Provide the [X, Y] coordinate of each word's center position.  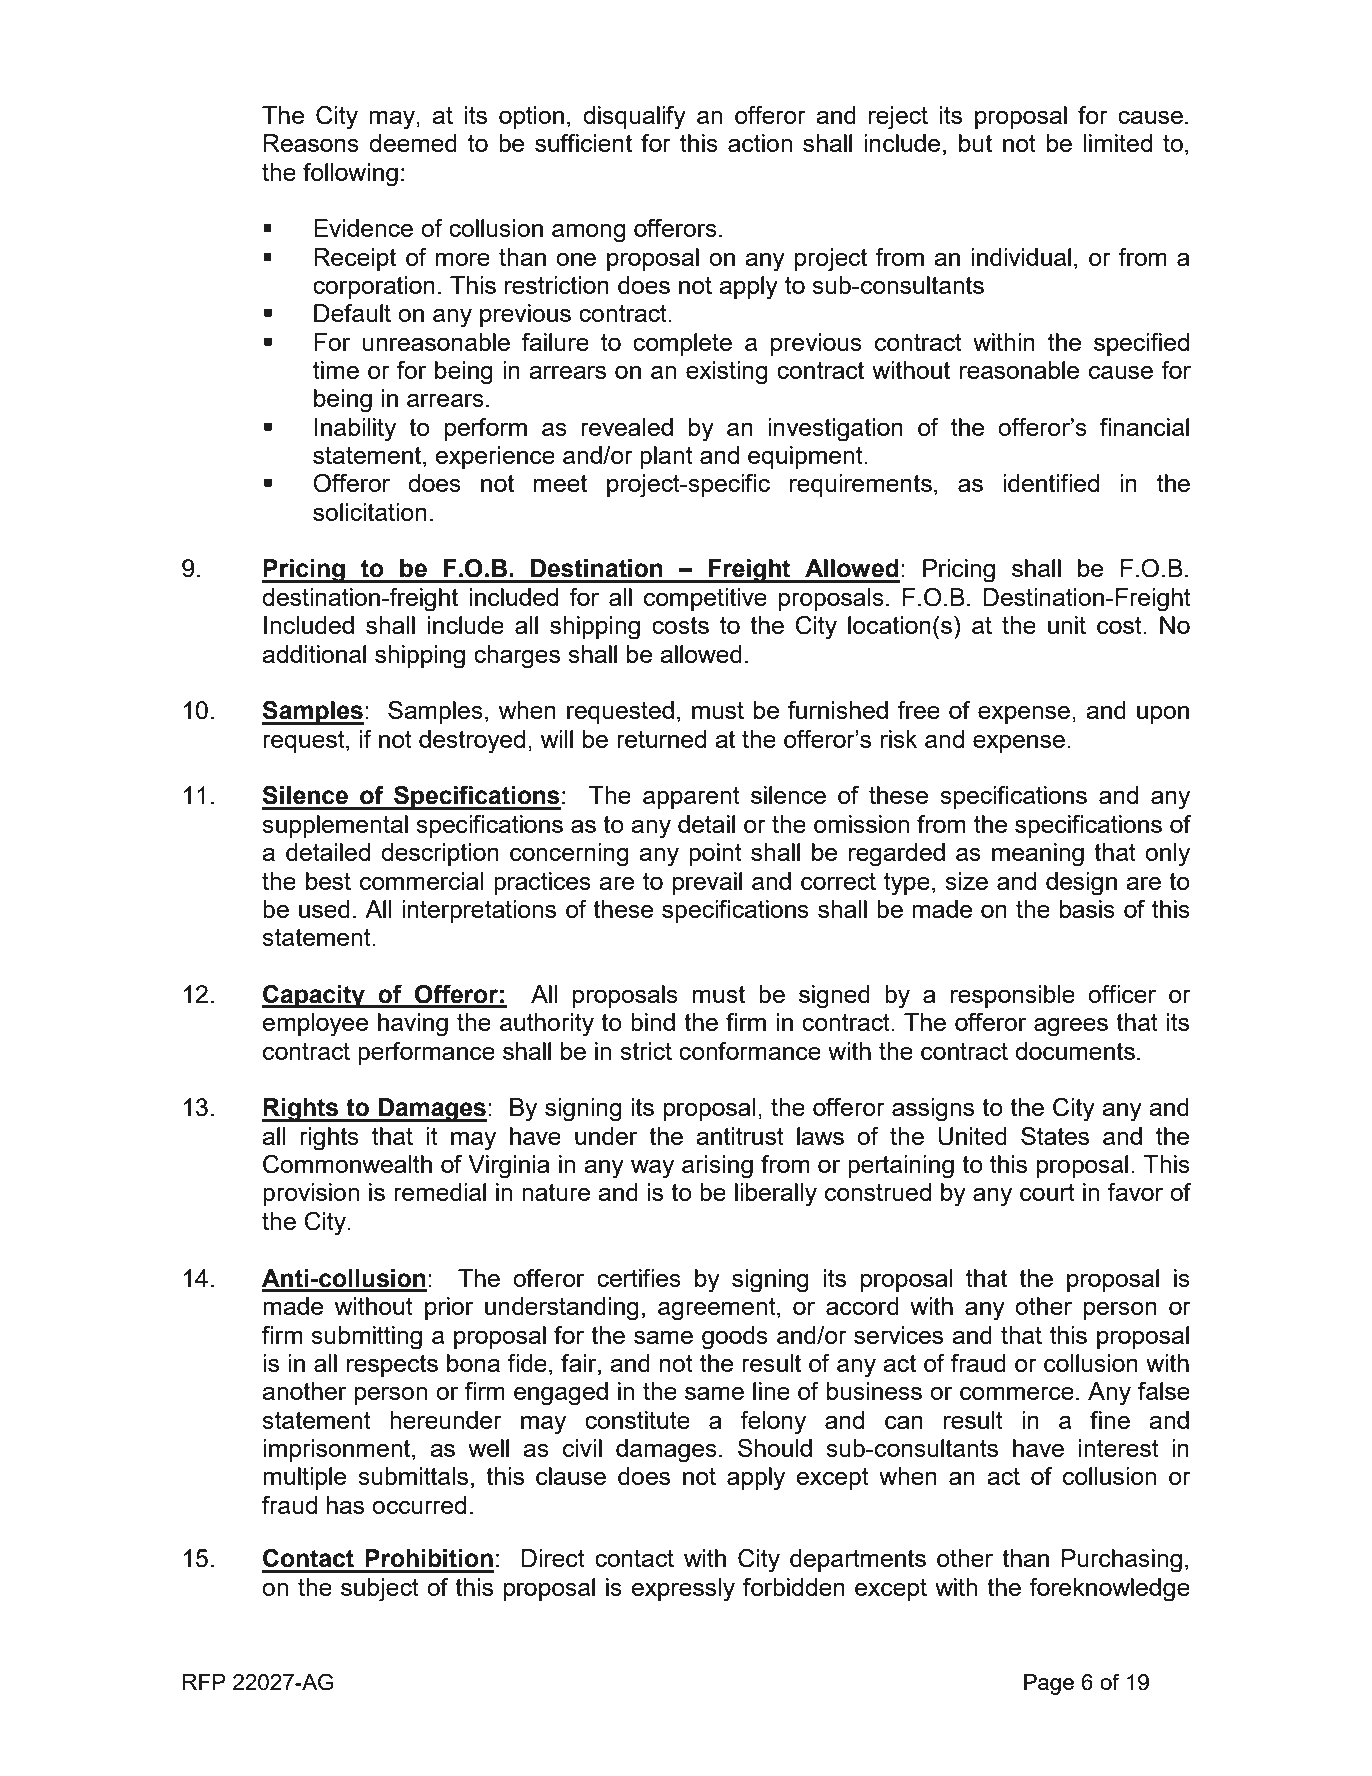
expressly [683, 1590]
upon [1163, 715]
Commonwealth [347, 1164]
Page [1049, 1684]
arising [717, 1167]
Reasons [311, 143]
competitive [705, 599]
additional [314, 654]
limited [1117, 143]
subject [380, 1590]
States [1055, 1136]
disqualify [634, 118]
